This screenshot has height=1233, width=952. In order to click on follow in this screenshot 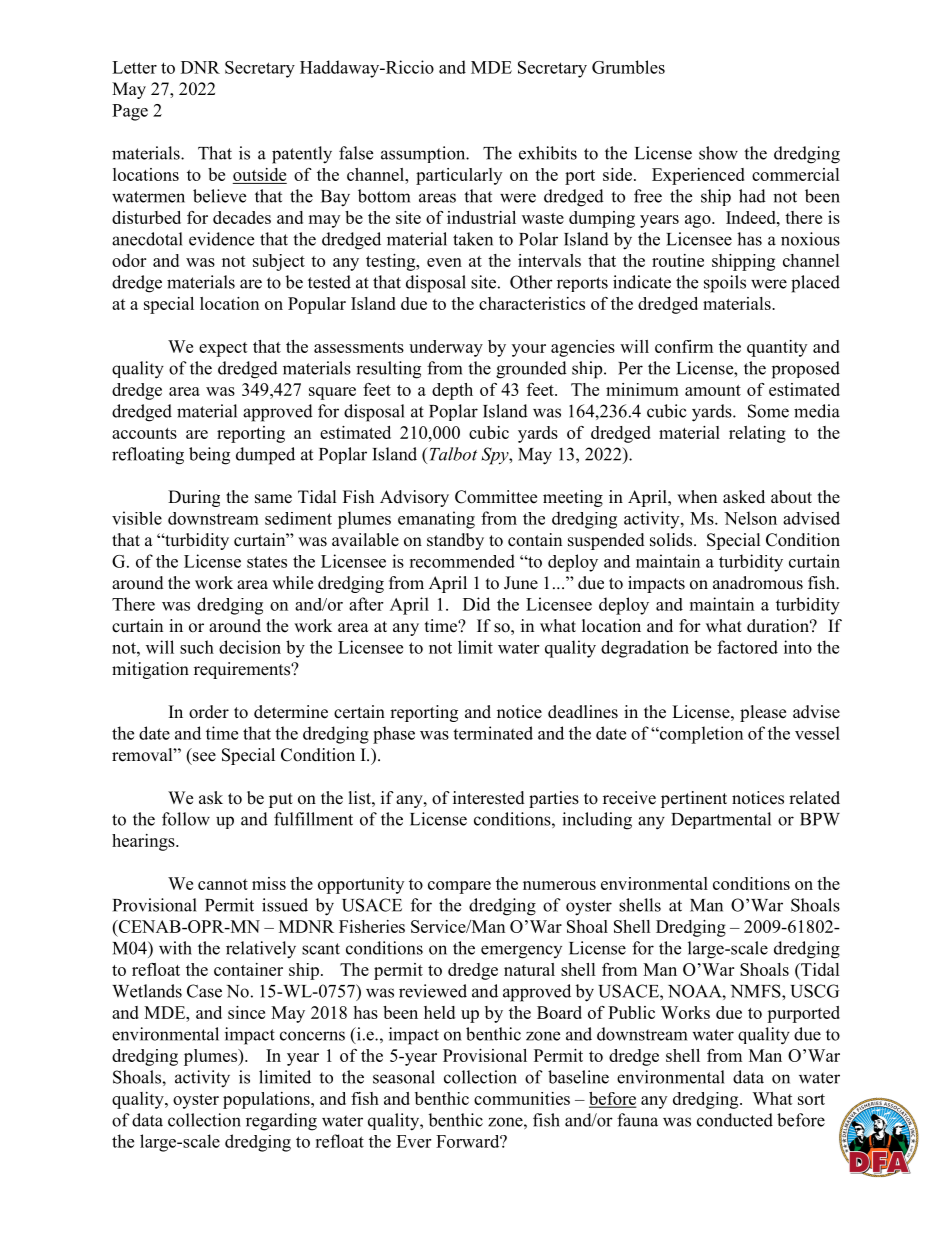, I will do `click(186, 819)`.
